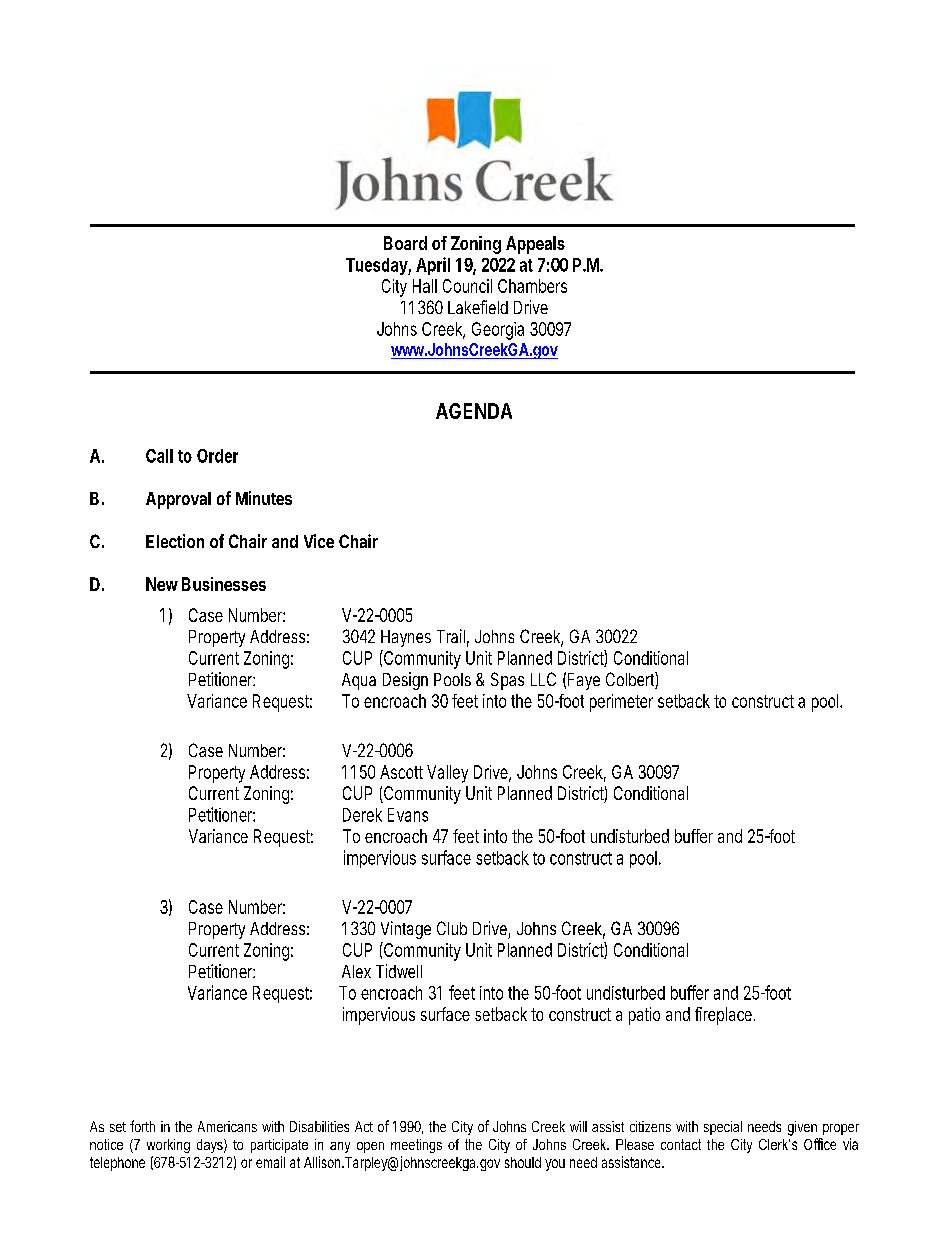 This image has width=952, height=1233. Describe the element at coordinates (378, 266) in the image. I see `Tuesday` at that location.
